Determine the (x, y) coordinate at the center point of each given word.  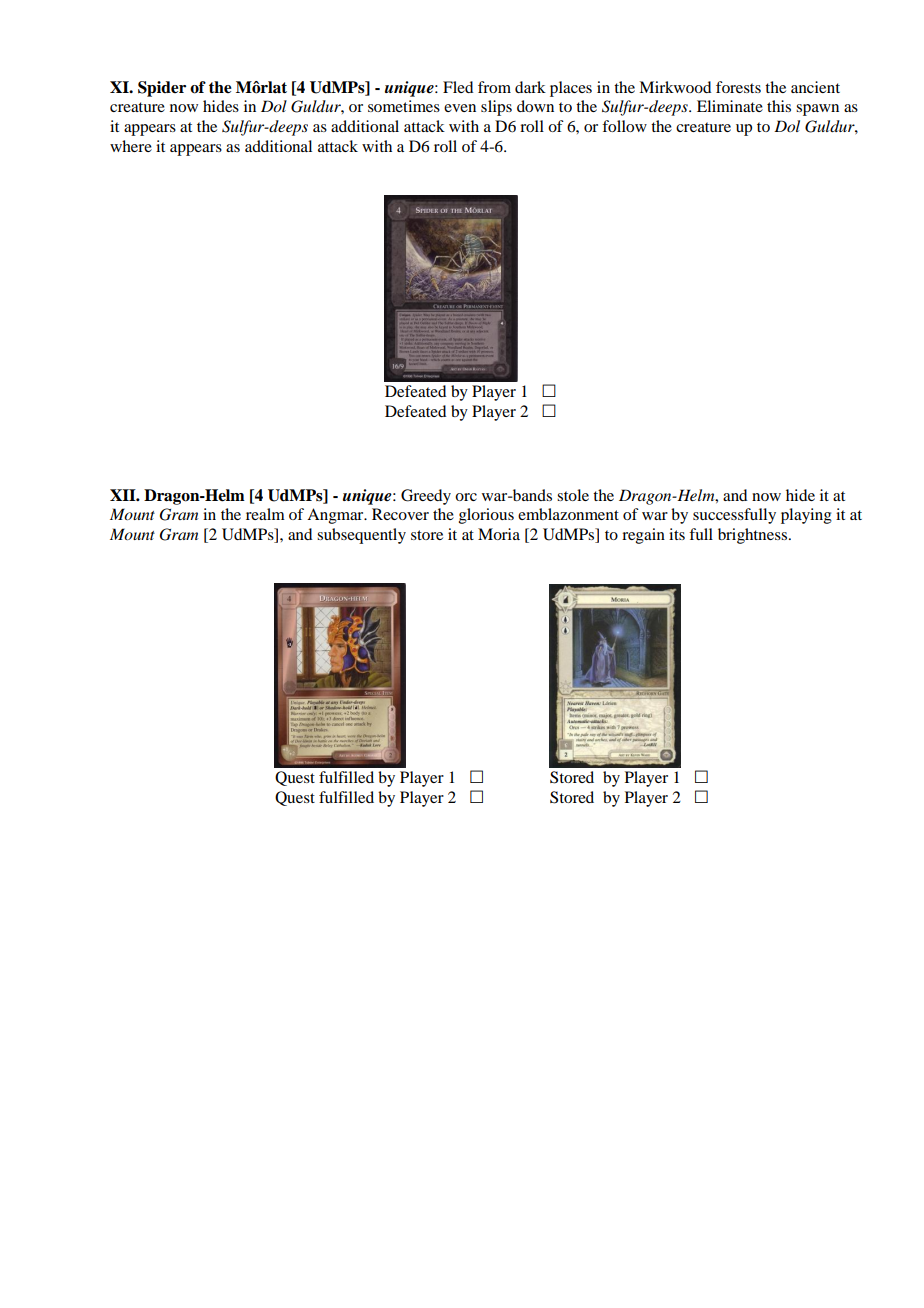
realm (265, 514)
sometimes (404, 106)
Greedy (426, 497)
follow (624, 126)
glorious (486, 516)
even (460, 108)
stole (573, 495)
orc (466, 497)
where (131, 146)
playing (806, 516)
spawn (817, 110)
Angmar (336, 516)
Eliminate (730, 106)
